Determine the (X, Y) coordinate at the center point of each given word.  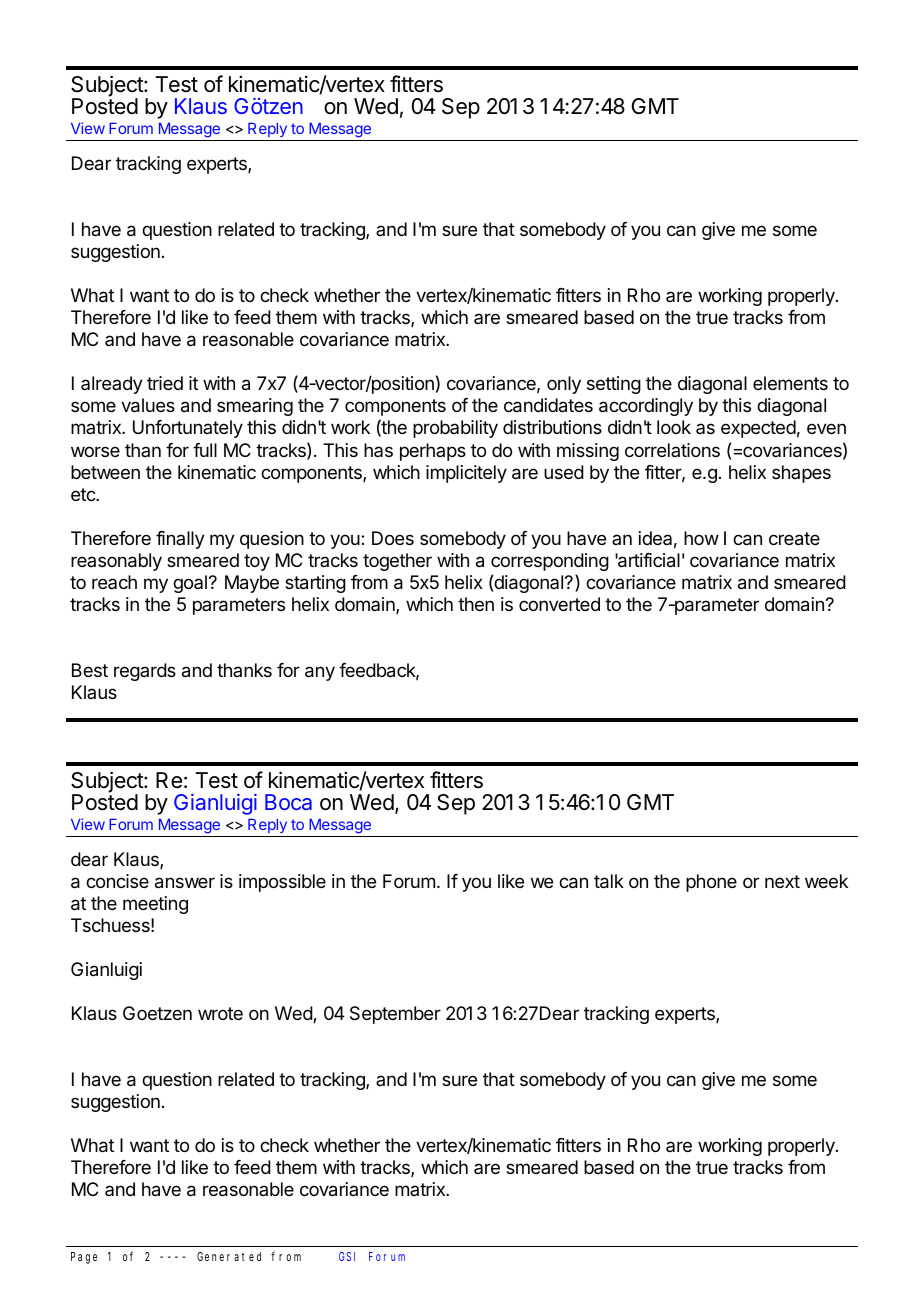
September (395, 1015)
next (782, 881)
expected (758, 429)
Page (84, 1258)
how (701, 538)
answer (185, 883)
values (148, 405)
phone (711, 883)
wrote (220, 1013)
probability (455, 429)
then (476, 604)
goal (190, 584)
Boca (288, 802)
